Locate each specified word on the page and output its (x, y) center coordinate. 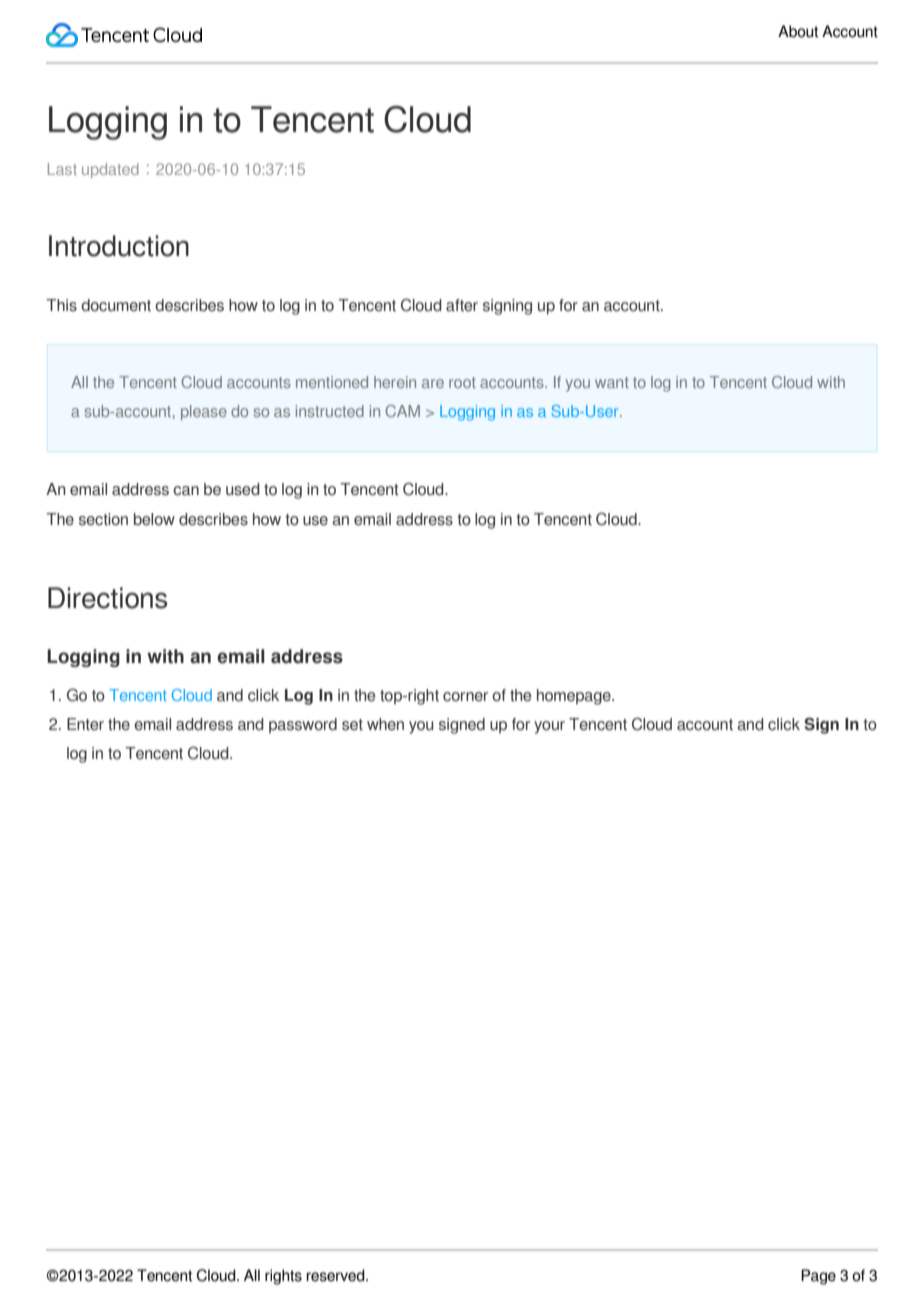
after (462, 305)
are (433, 383)
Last (62, 169)
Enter (85, 724)
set (352, 725)
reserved (337, 1275)
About (798, 31)
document (116, 305)
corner (465, 697)
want (612, 382)
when (385, 724)
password (303, 725)
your (549, 727)
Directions (108, 598)
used (243, 489)
